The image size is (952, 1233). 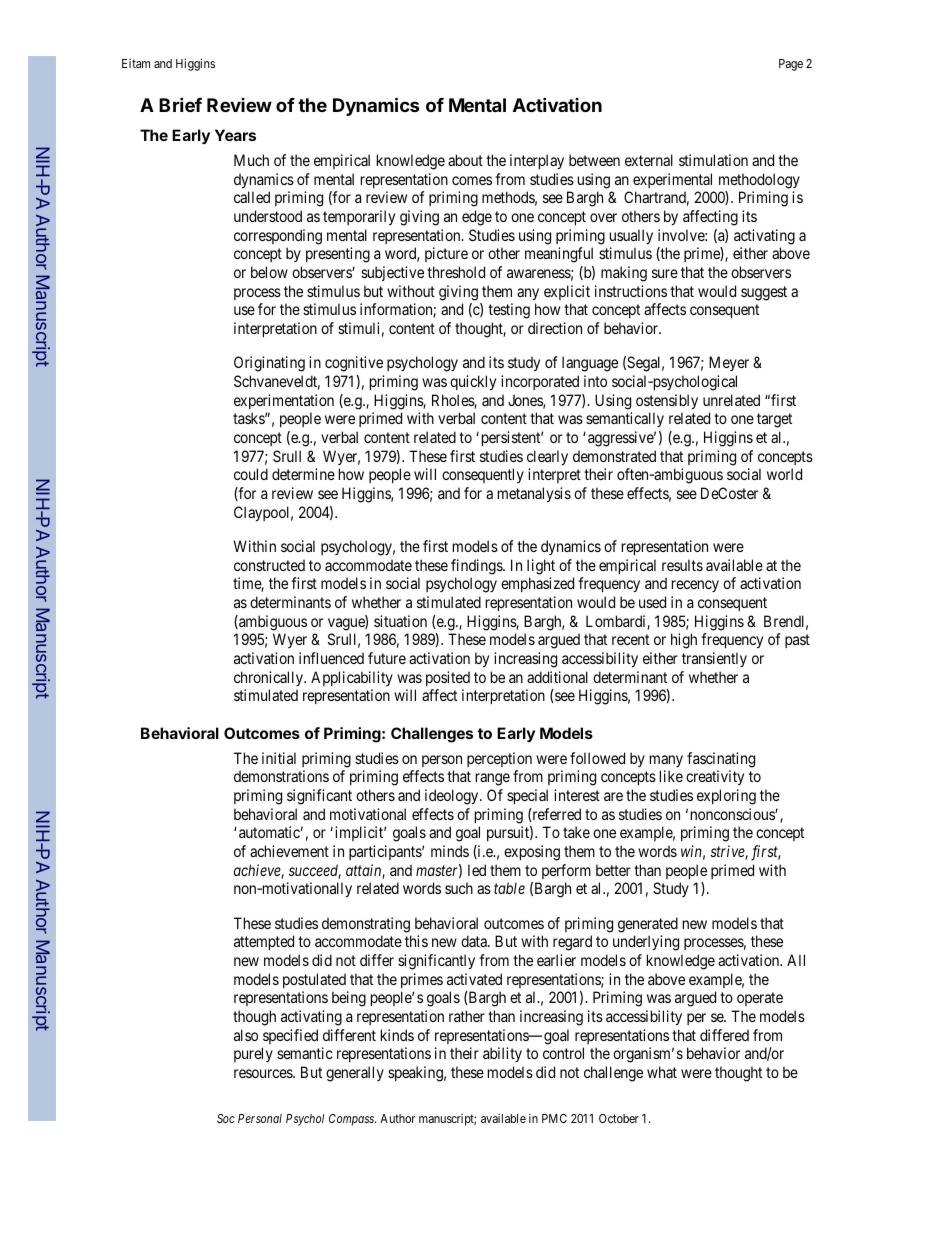 What do you see at coordinates (253, 1054) in the document?
I see `purely` at bounding box center [253, 1054].
